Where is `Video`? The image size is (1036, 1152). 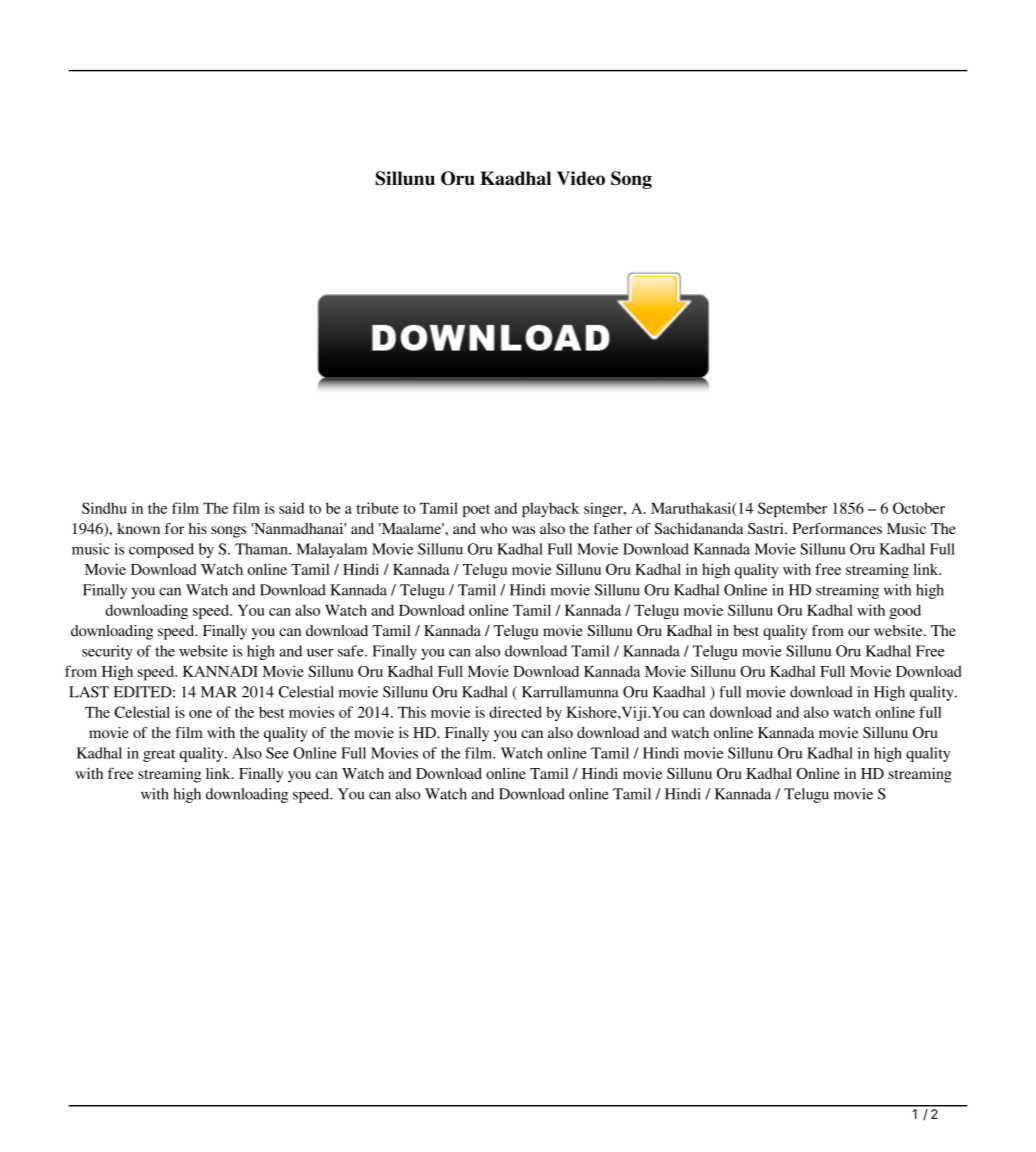 Video is located at coordinates (581, 178).
